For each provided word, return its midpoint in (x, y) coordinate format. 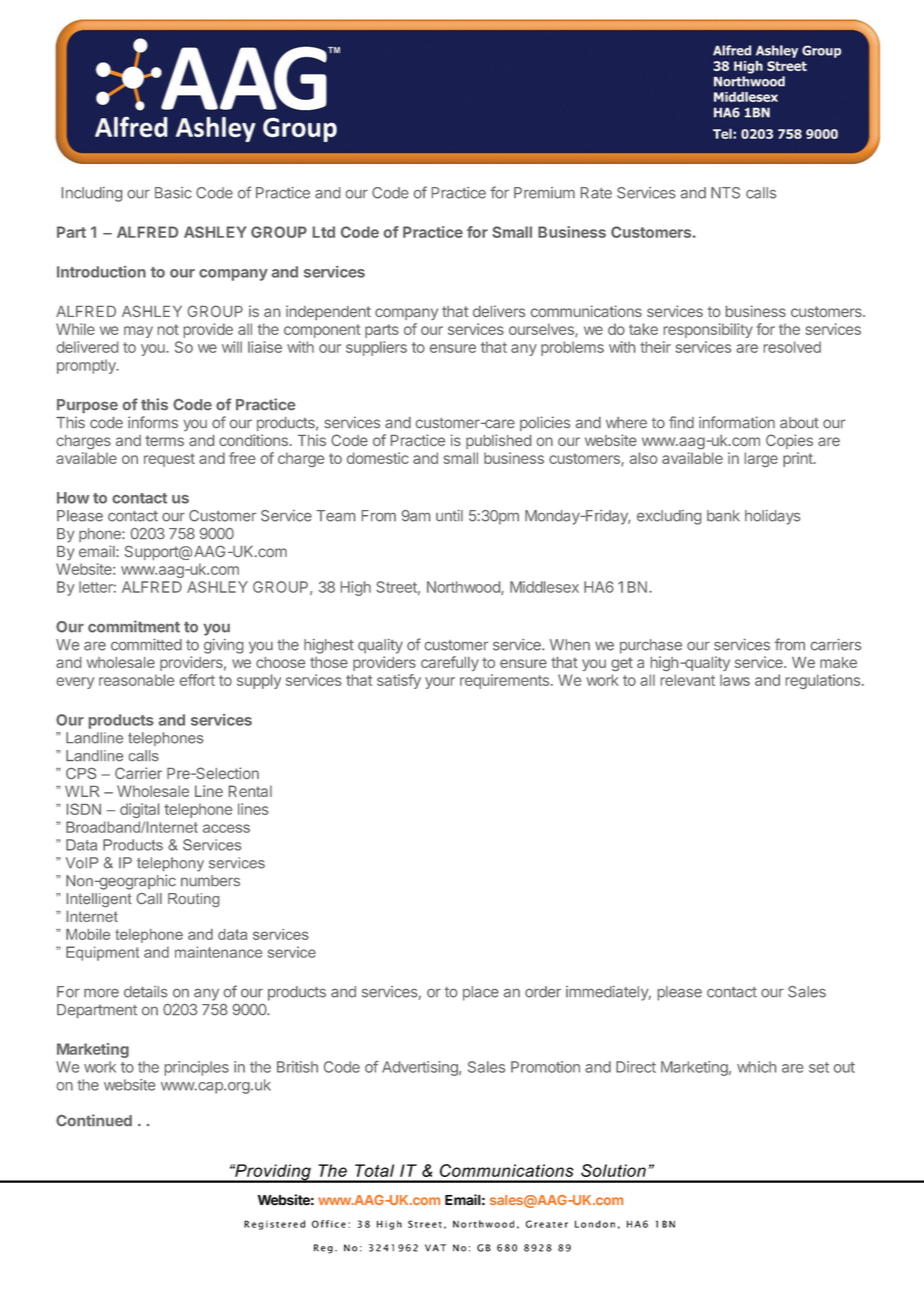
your (440, 683)
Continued (94, 1120)
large (761, 459)
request (169, 460)
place (481, 993)
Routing (193, 900)
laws (735, 680)
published (498, 441)
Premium (544, 193)
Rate (596, 193)
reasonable (136, 680)
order (543, 992)
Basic (173, 193)
